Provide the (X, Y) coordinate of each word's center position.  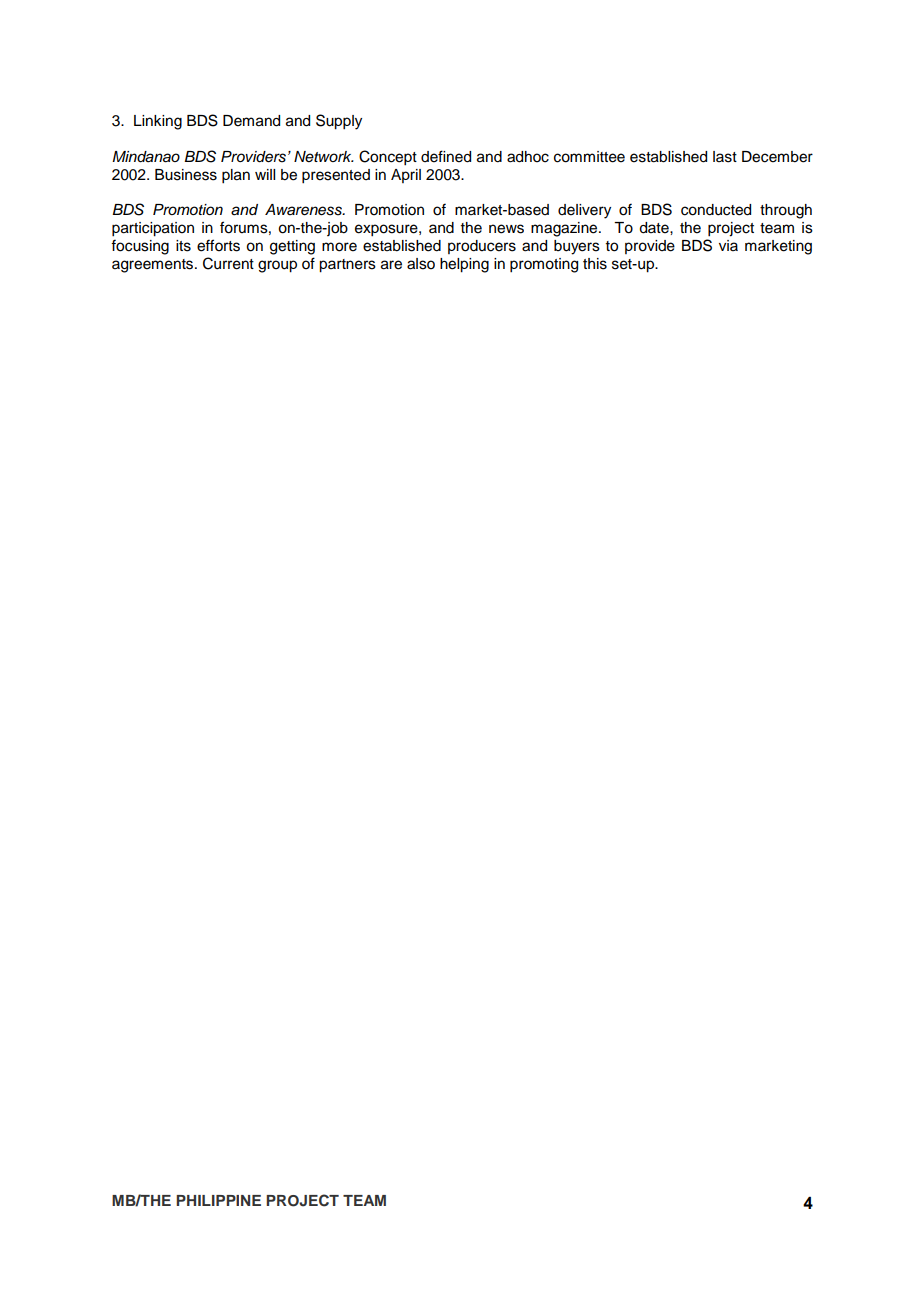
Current (228, 263)
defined (446, 156)
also (421, 264)
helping (464, 265)
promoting (544, 265)
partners (347, 266)
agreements (154, 266)
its (183, 246)
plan (236, 176)
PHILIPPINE (218, 1200)
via (728, 245)
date (655, 228)
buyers (577, 247)
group (277, 266)
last (725, 157)
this (595, 264)
